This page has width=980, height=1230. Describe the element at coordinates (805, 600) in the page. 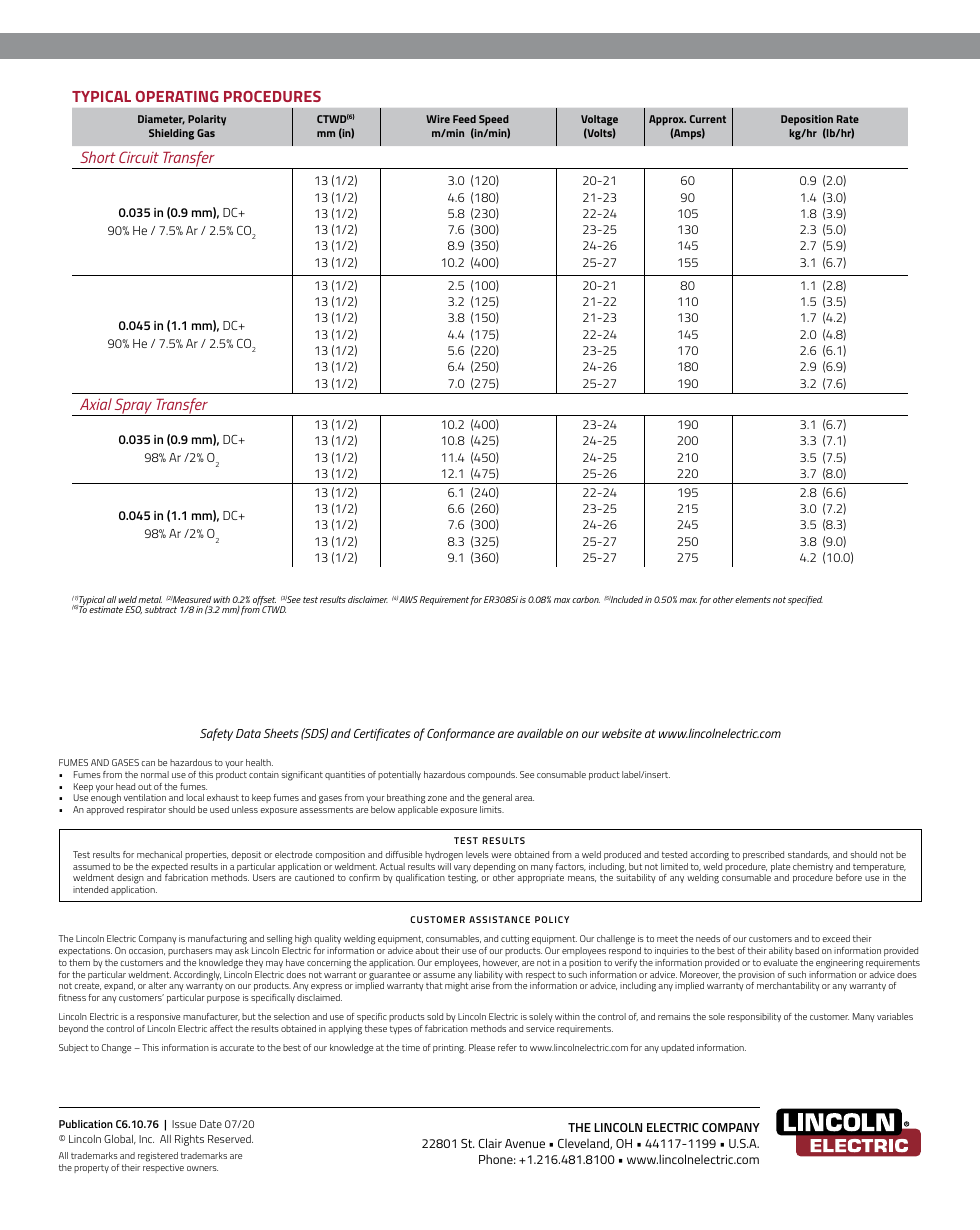

I see `specified` at that location.
